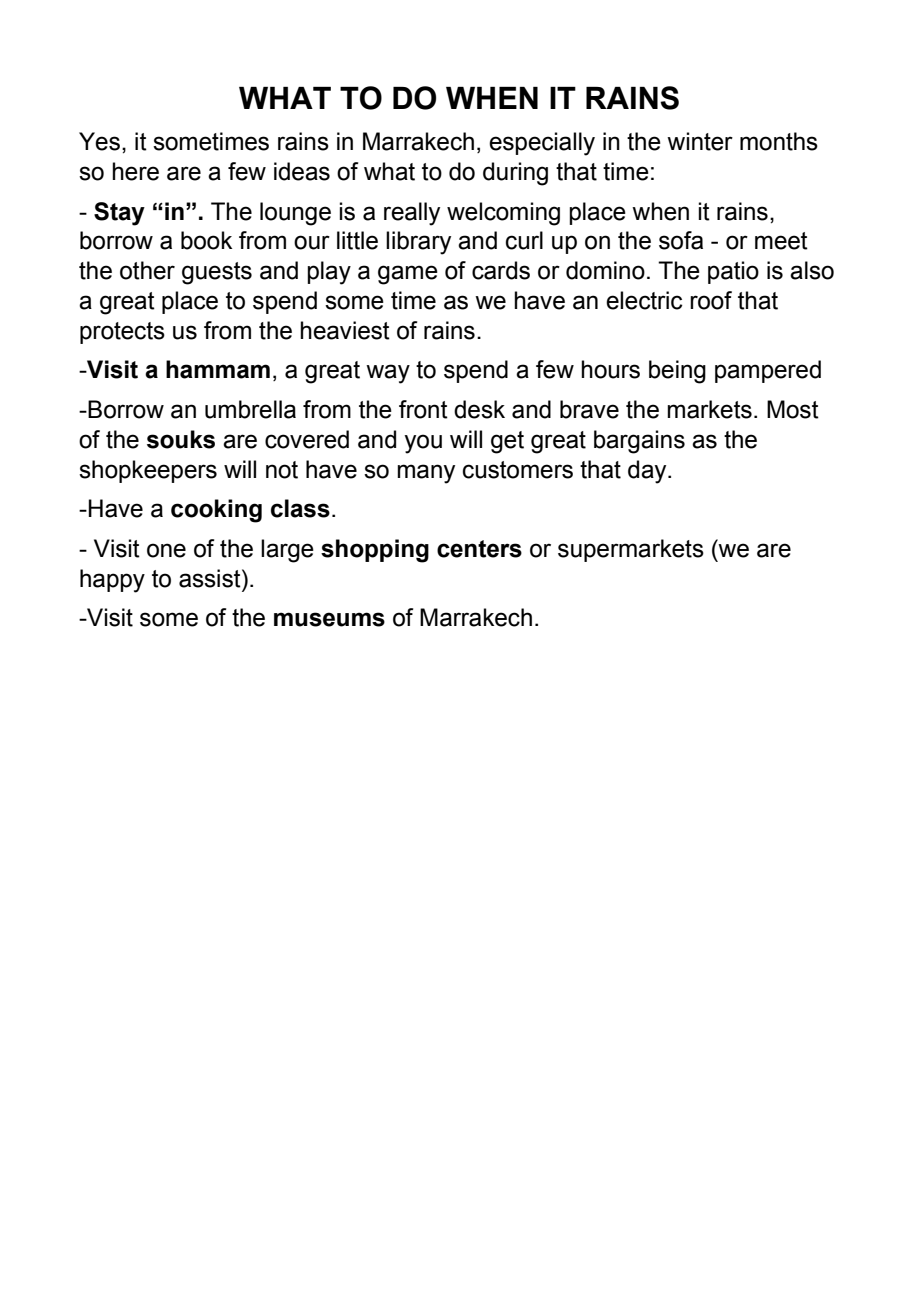  I want to click on winter, so click(700, 141).
